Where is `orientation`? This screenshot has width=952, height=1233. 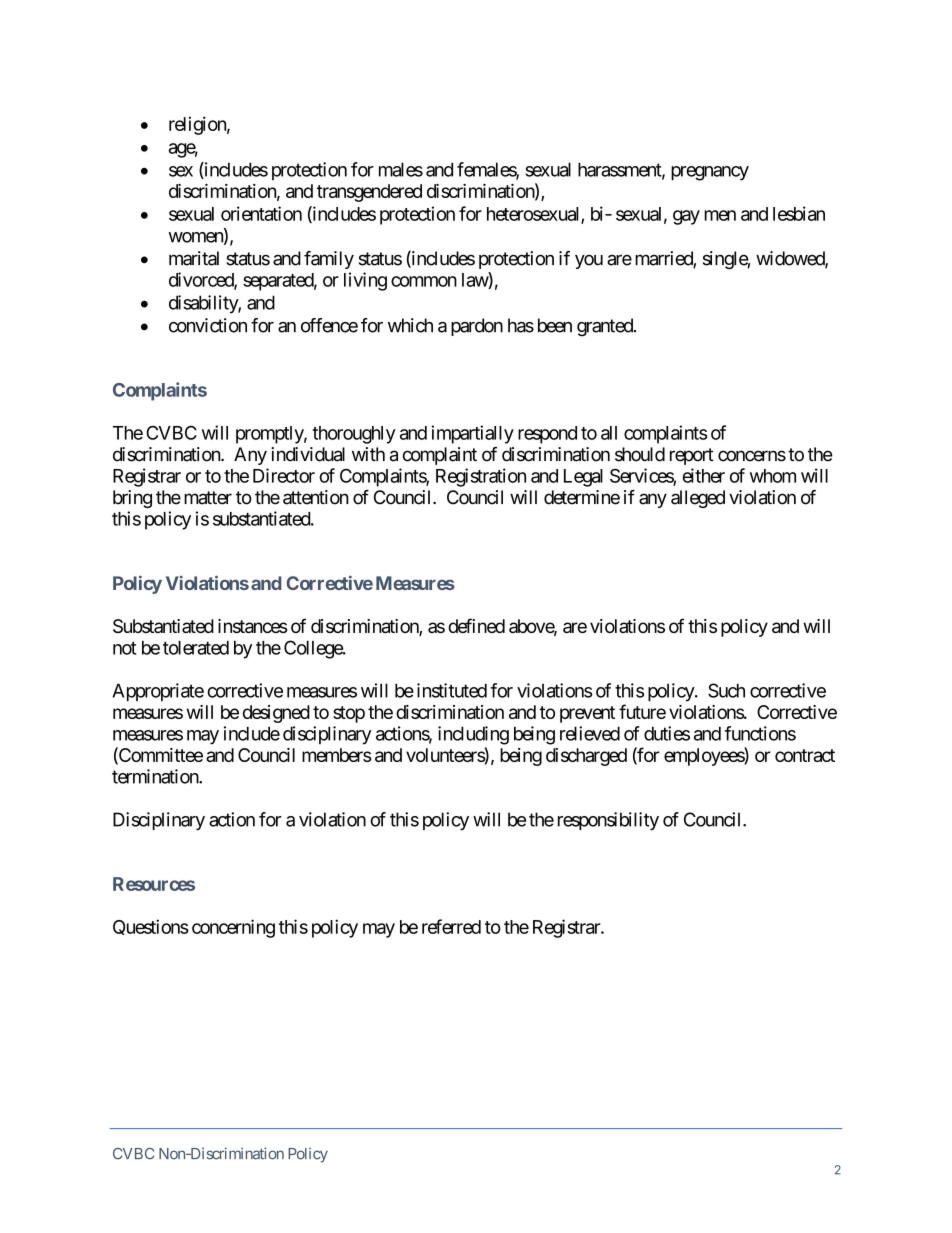 orientation is located at coordinates (261, 213).
